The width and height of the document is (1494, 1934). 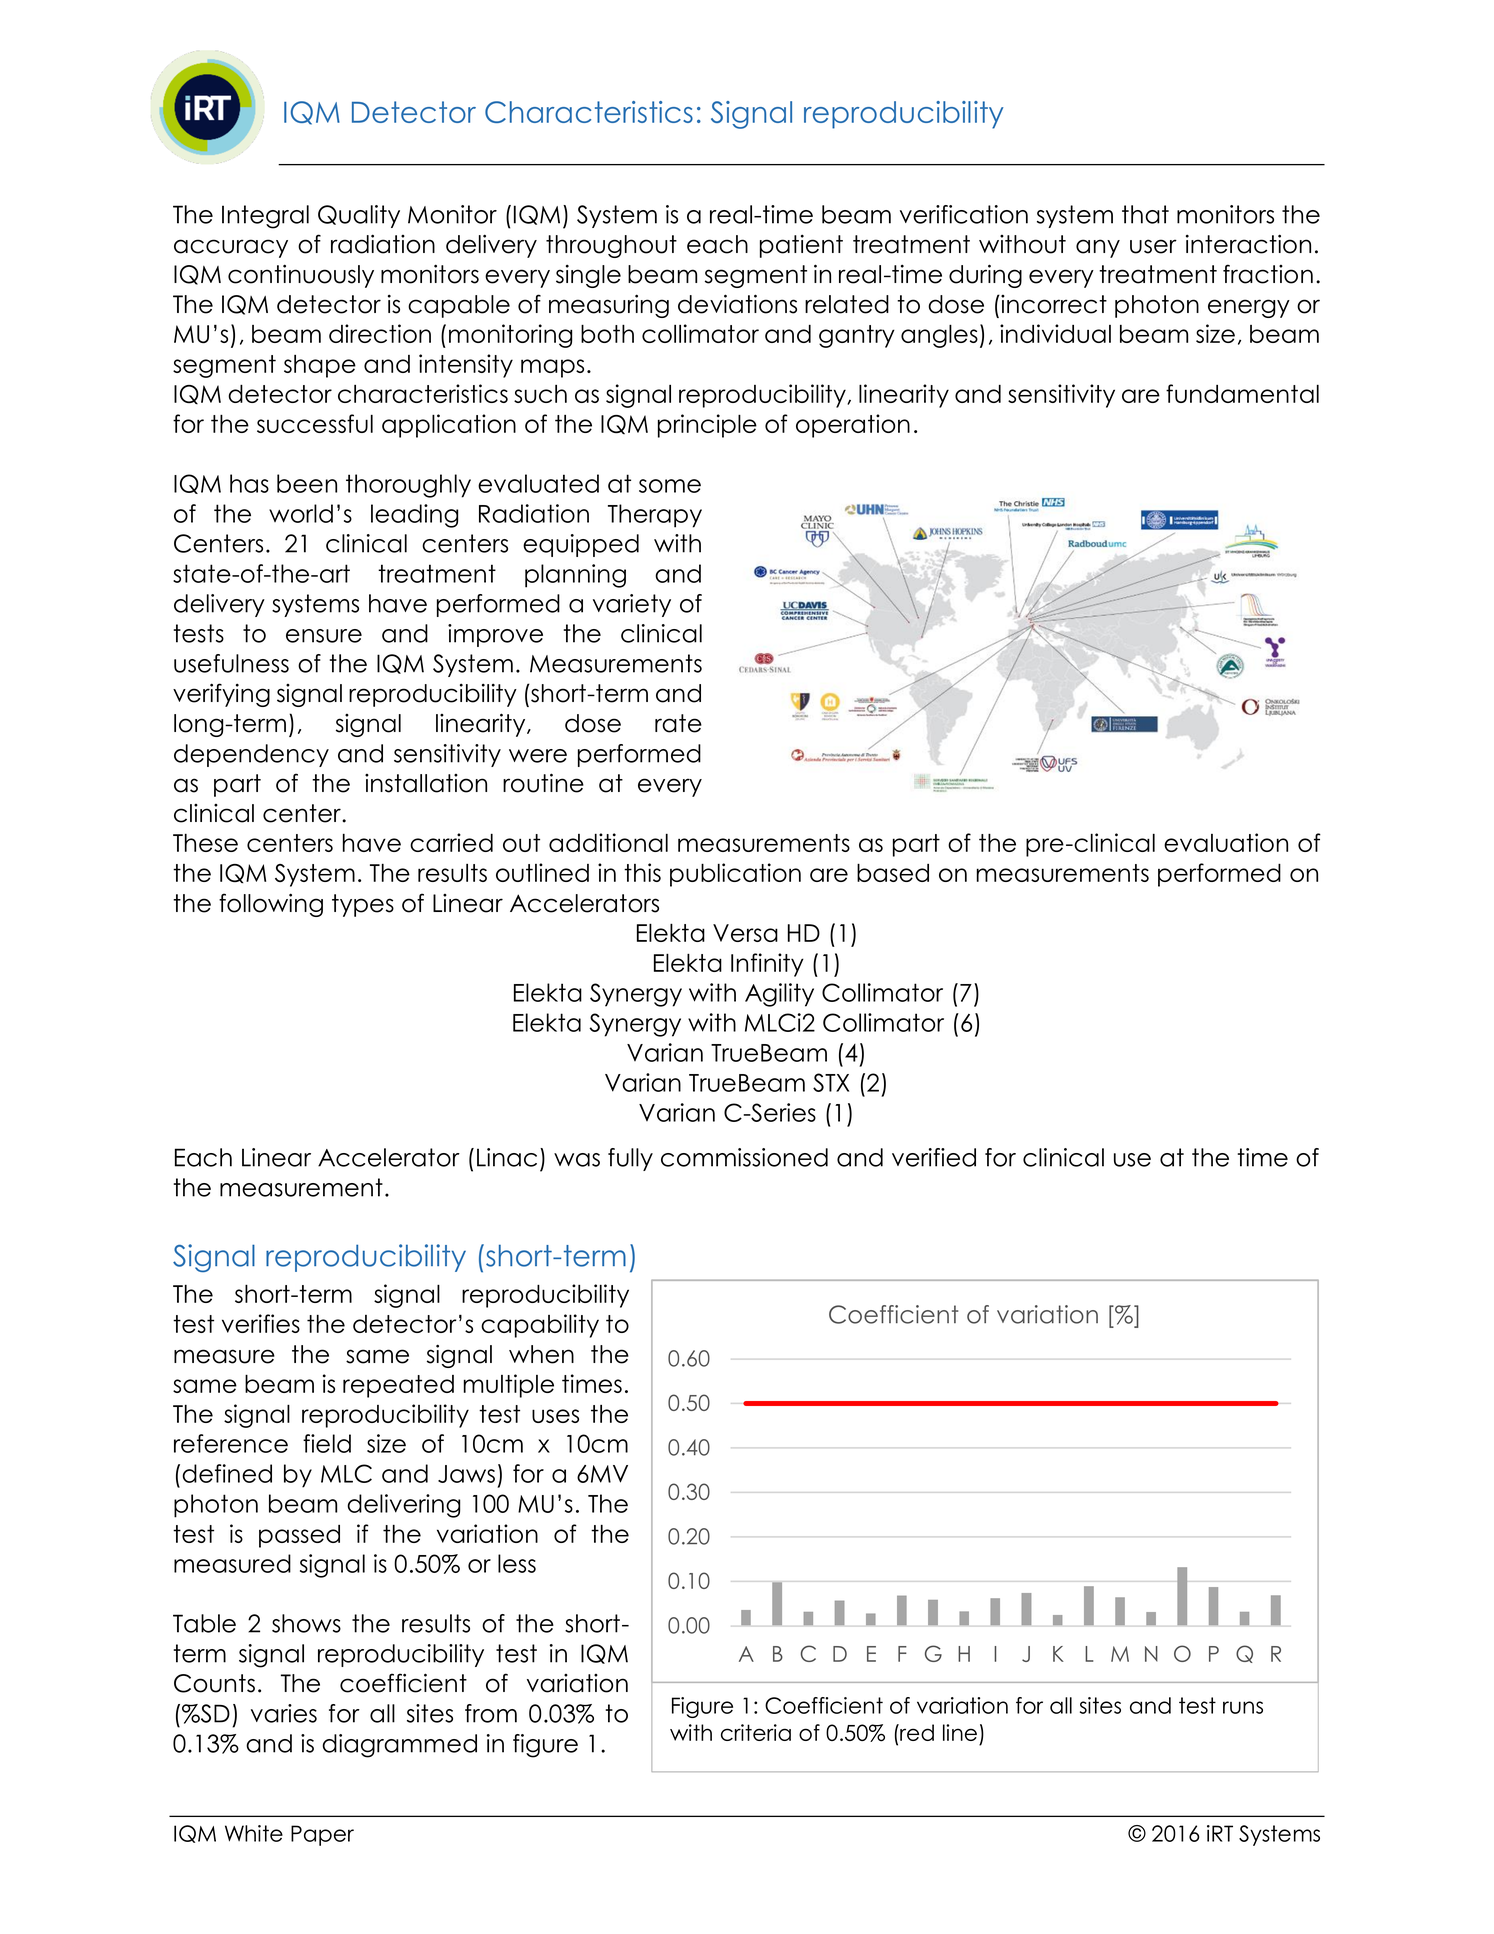 What do you see at coordinates (1243, 1707) in the document?
I see `runs` at bounding box center [1243, 1707].
